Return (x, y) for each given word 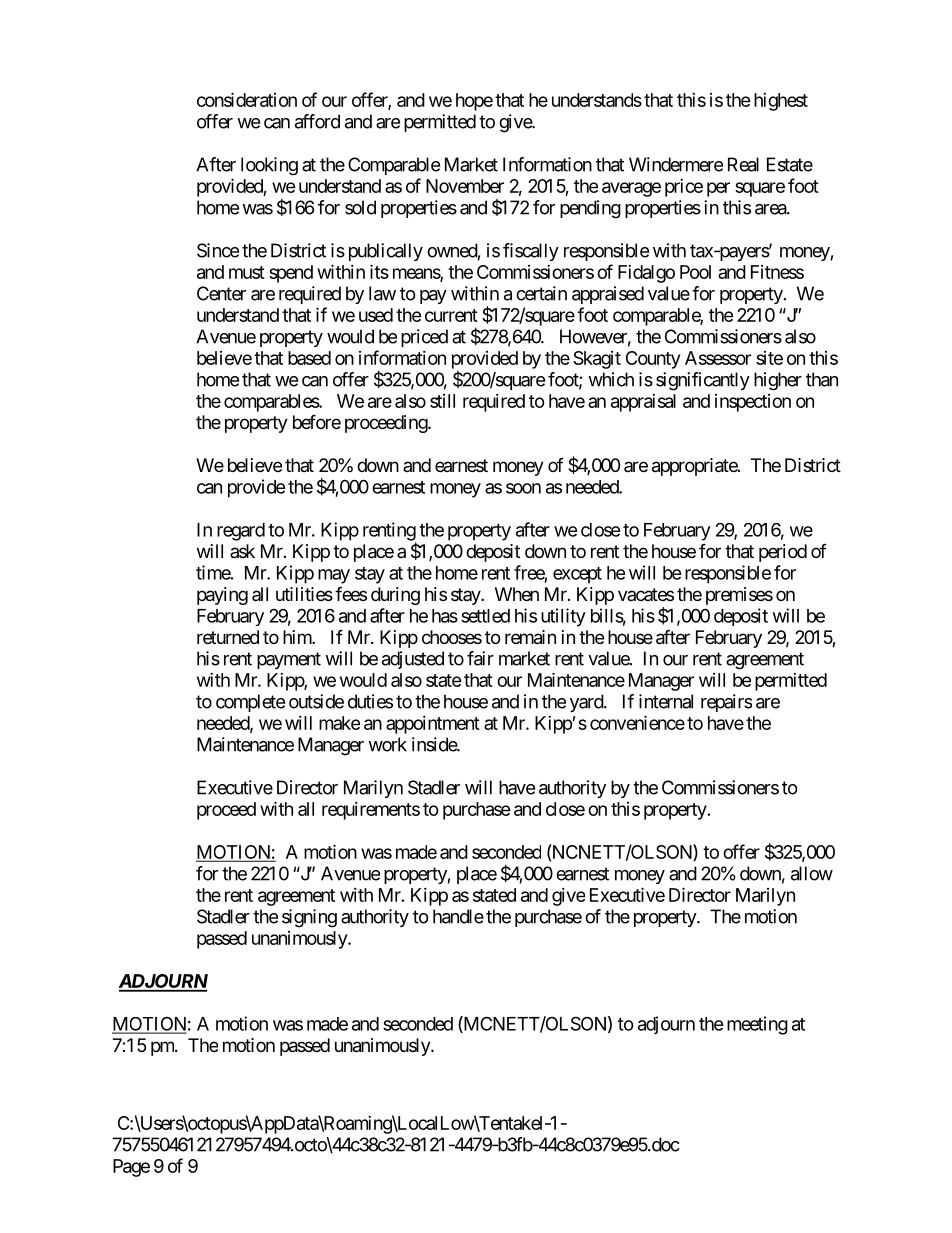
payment (289, 660)
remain (530, 637)
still (442, 401)
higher (778, 381)
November (465, 186)
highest (781, 102)
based (309, 358)
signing (309, 918)
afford (317, 121)
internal (666, 701)
